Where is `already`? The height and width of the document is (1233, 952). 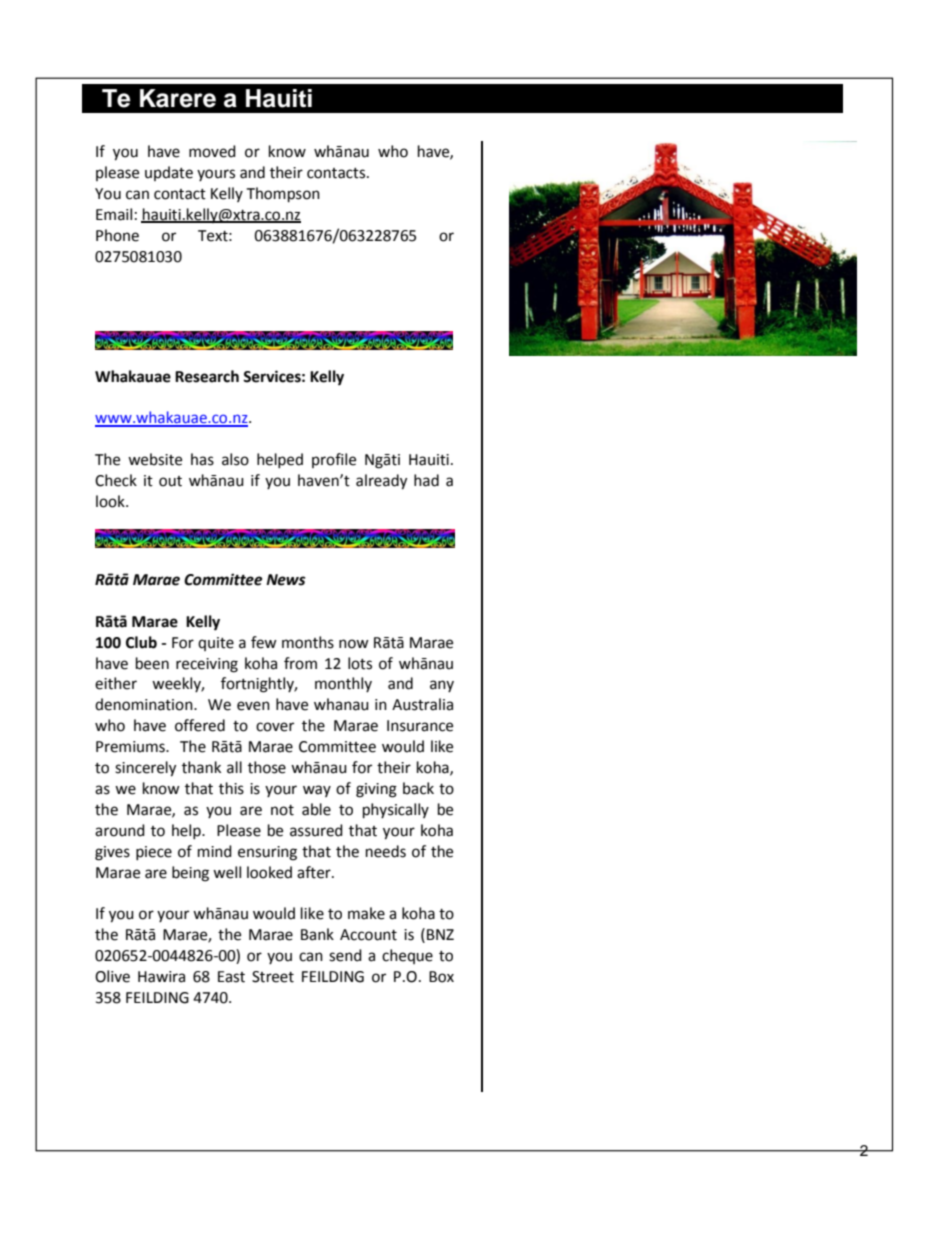 already is located at coordinates (381, 482).
